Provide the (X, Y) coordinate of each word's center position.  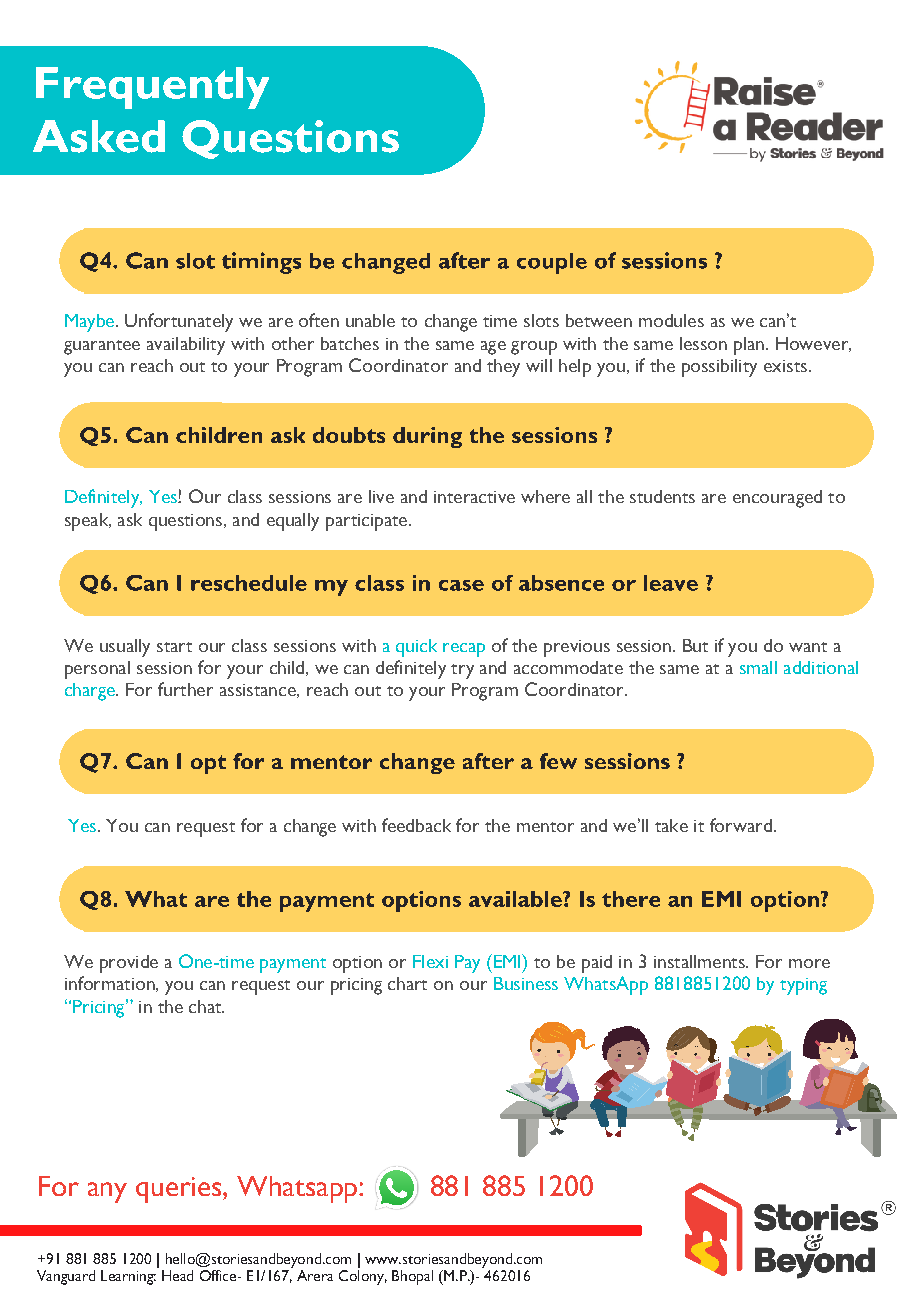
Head (177, 1275)
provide (129, 964)
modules (671, 320)
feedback (416, 825)
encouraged (777, 499)
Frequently (152, 88)
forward (741, 825)
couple (552, 263)
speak (88, 522)
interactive (474, 497)
